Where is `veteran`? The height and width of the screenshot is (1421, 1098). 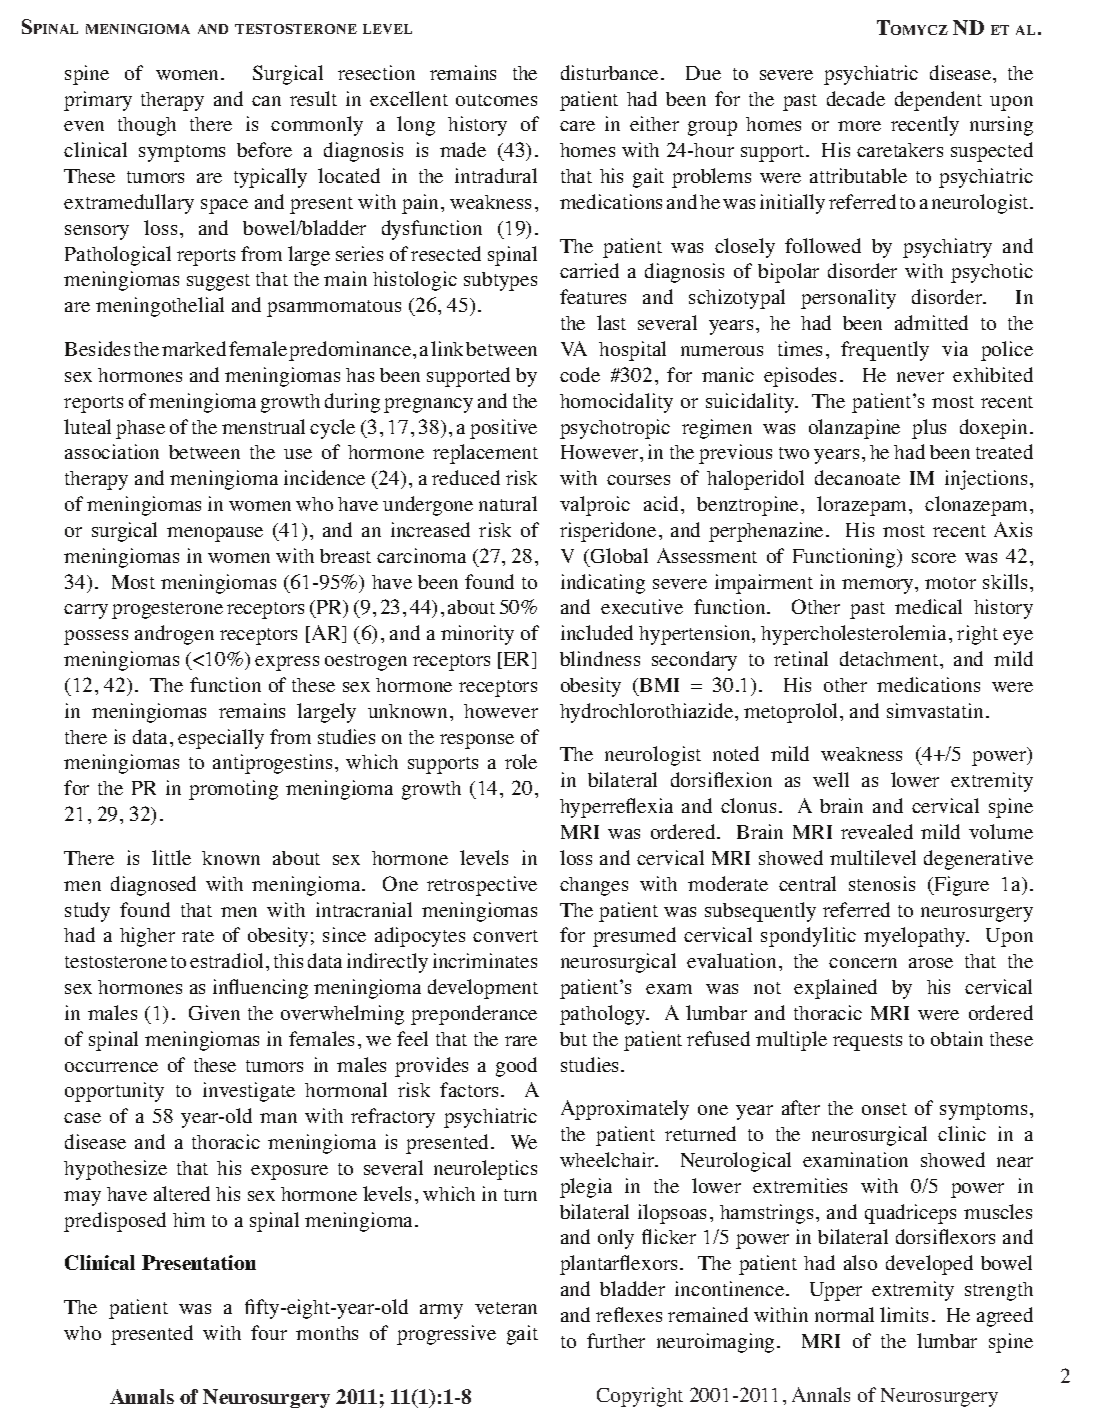 veteran is located at coordinates (506, 1308).
